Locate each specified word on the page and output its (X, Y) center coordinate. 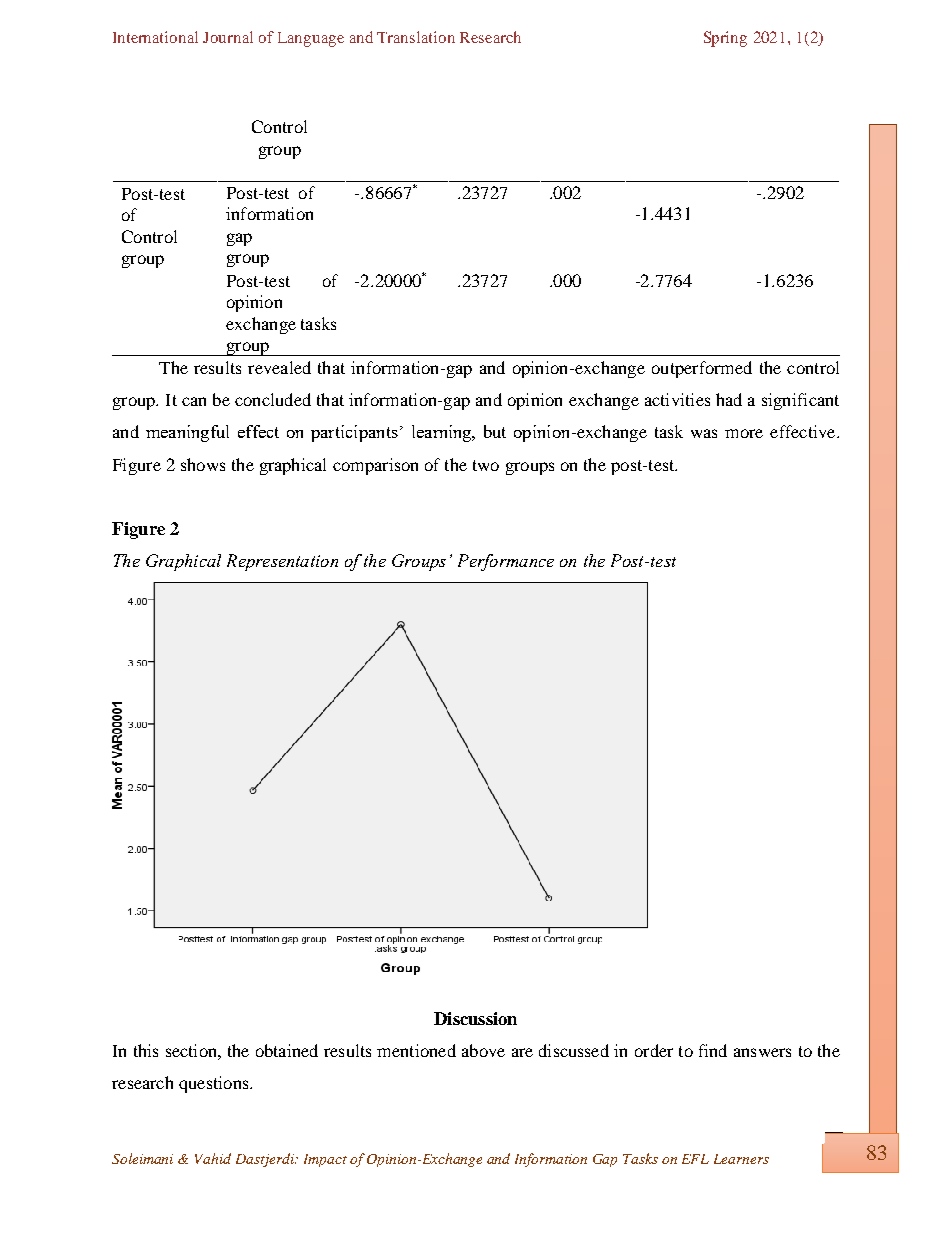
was (704, 433)
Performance (506, 562)
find (713, 1050)
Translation (416, 37)
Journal (228, 37)
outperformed (702, 369)
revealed (279, 367)
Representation (282, 562)
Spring (725, 39)
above (483, 1050)
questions (215, 1084)
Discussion (475, 1018)
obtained (287, 1050)
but (495, 431)
